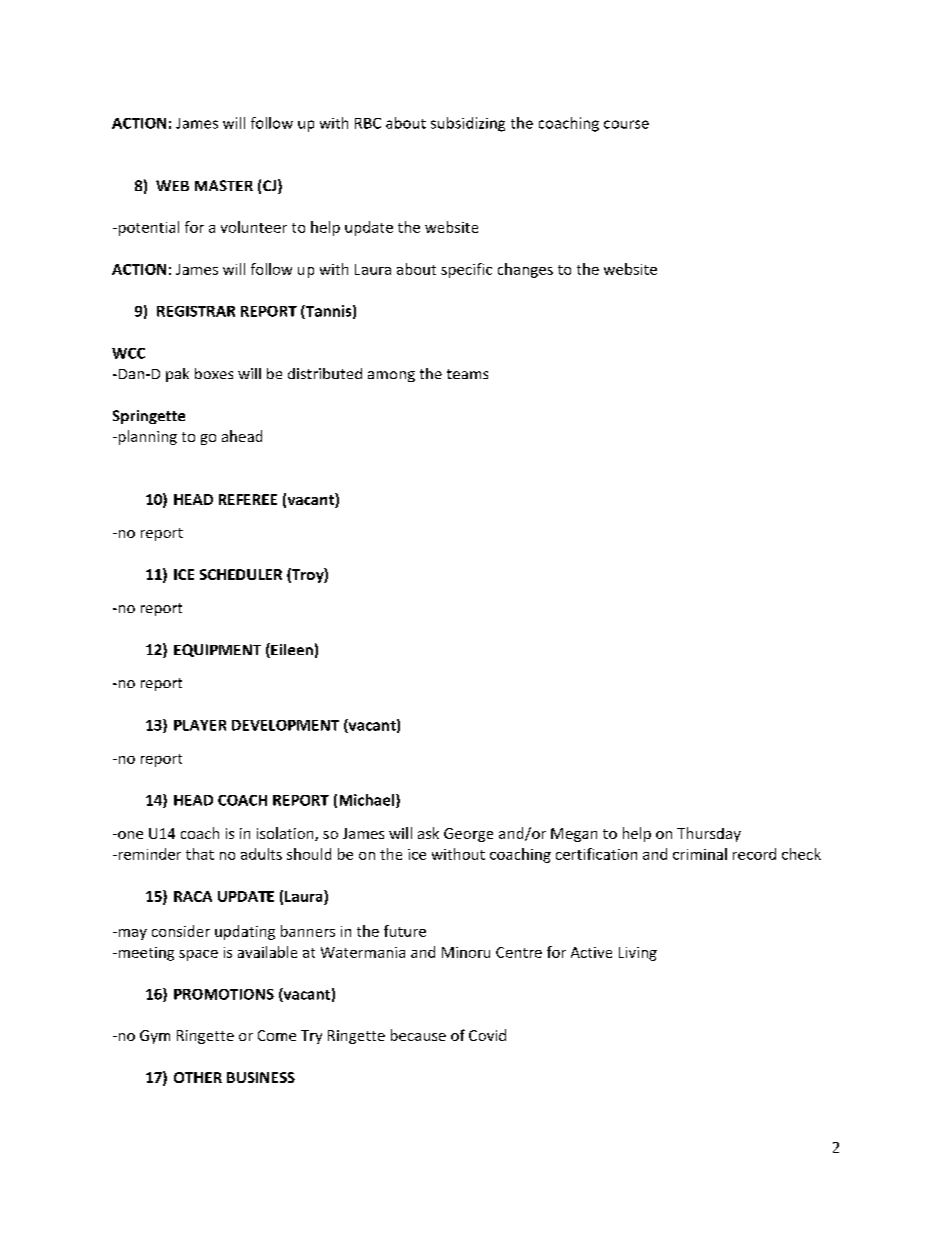  Describe the element at coordinates (214, 373) in the document. I see `boxes` at that location.
